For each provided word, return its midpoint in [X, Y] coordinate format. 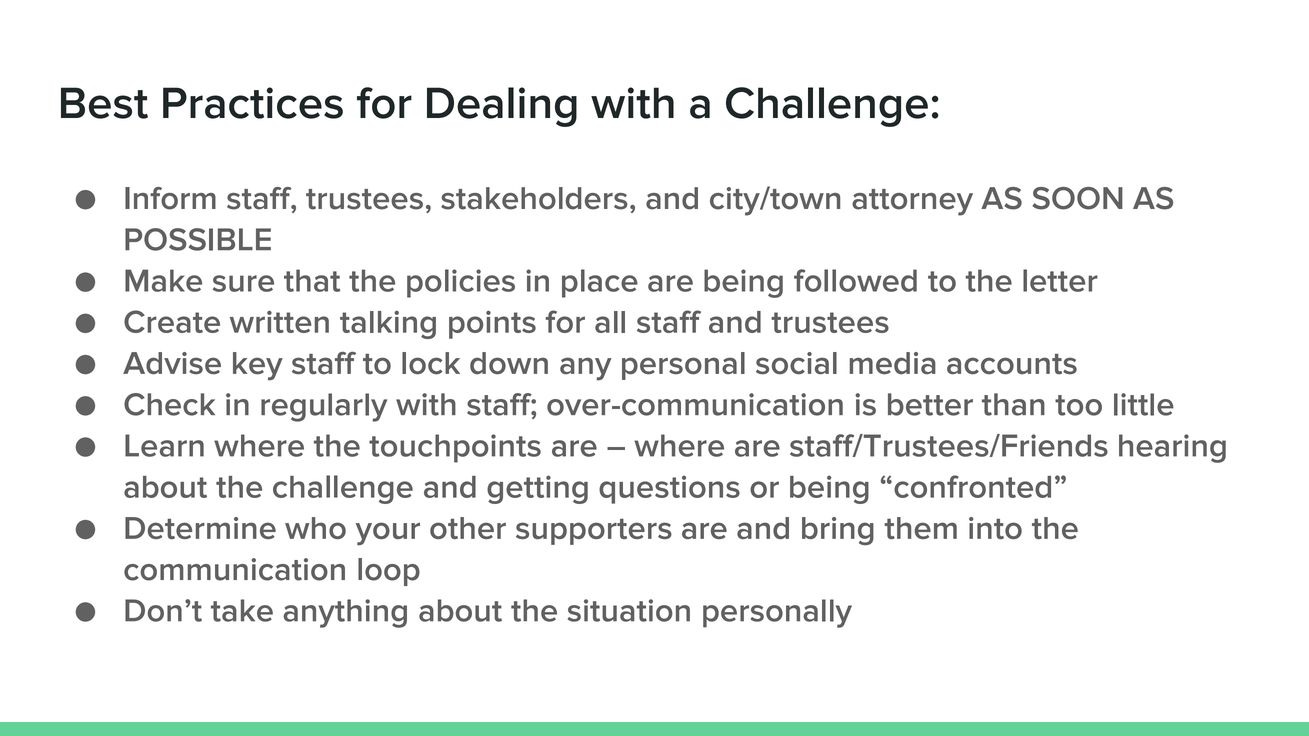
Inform [170, 198]
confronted [972, 486]
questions [669, 489]
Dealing [502, 107]
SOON [1077, 198]
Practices [253, 103]
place [600, 283]
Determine [200, 528]
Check [169, 404]
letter [1060, 280]
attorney [912, 202]
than [1013, 404]
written [279, 321]
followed [855, 280]
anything [345, 613]
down [509, 363]
